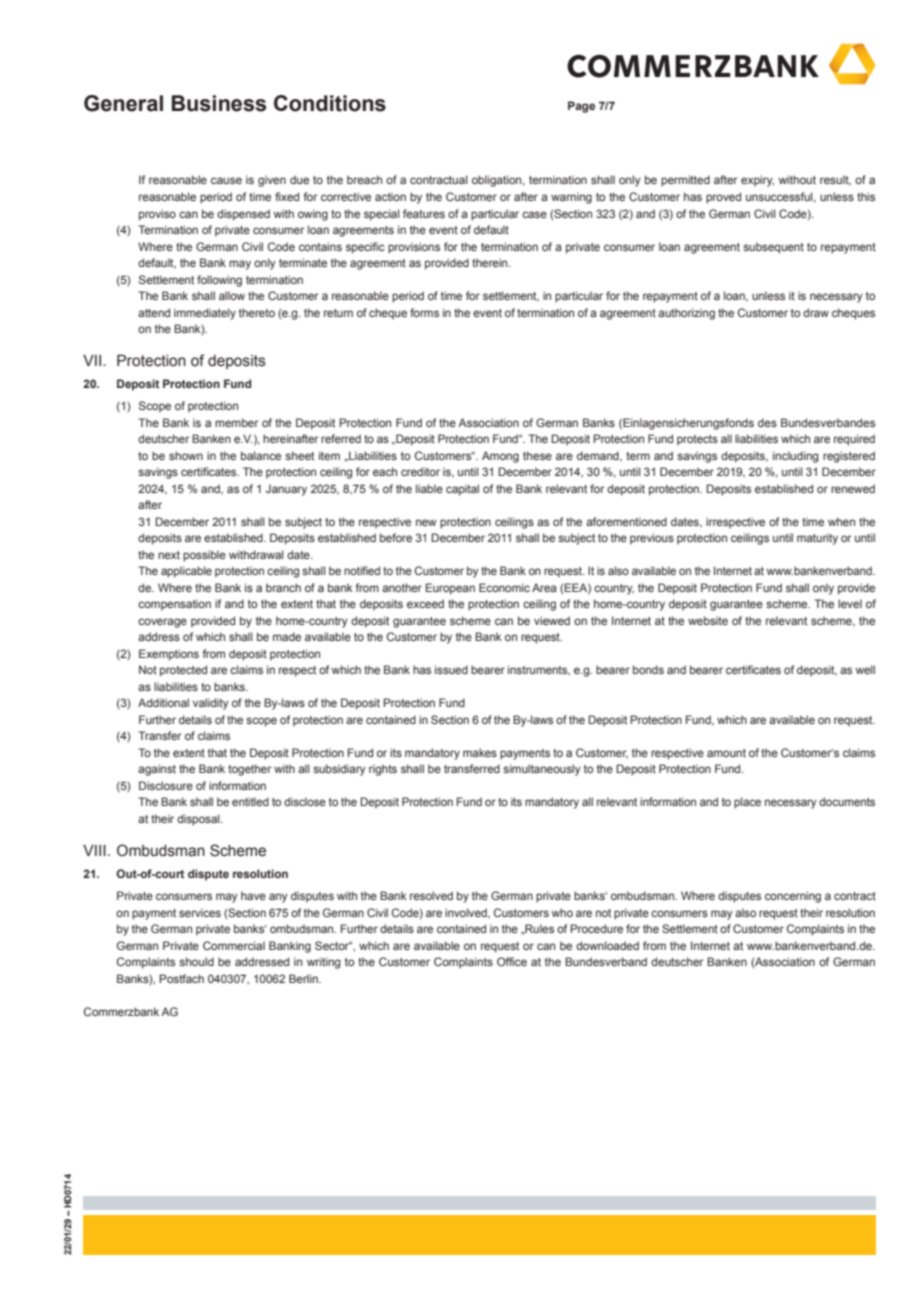 The image size is (924, 1308). Describe the element at coordinates (480, 752) in the page. I see `makes` at that location.
